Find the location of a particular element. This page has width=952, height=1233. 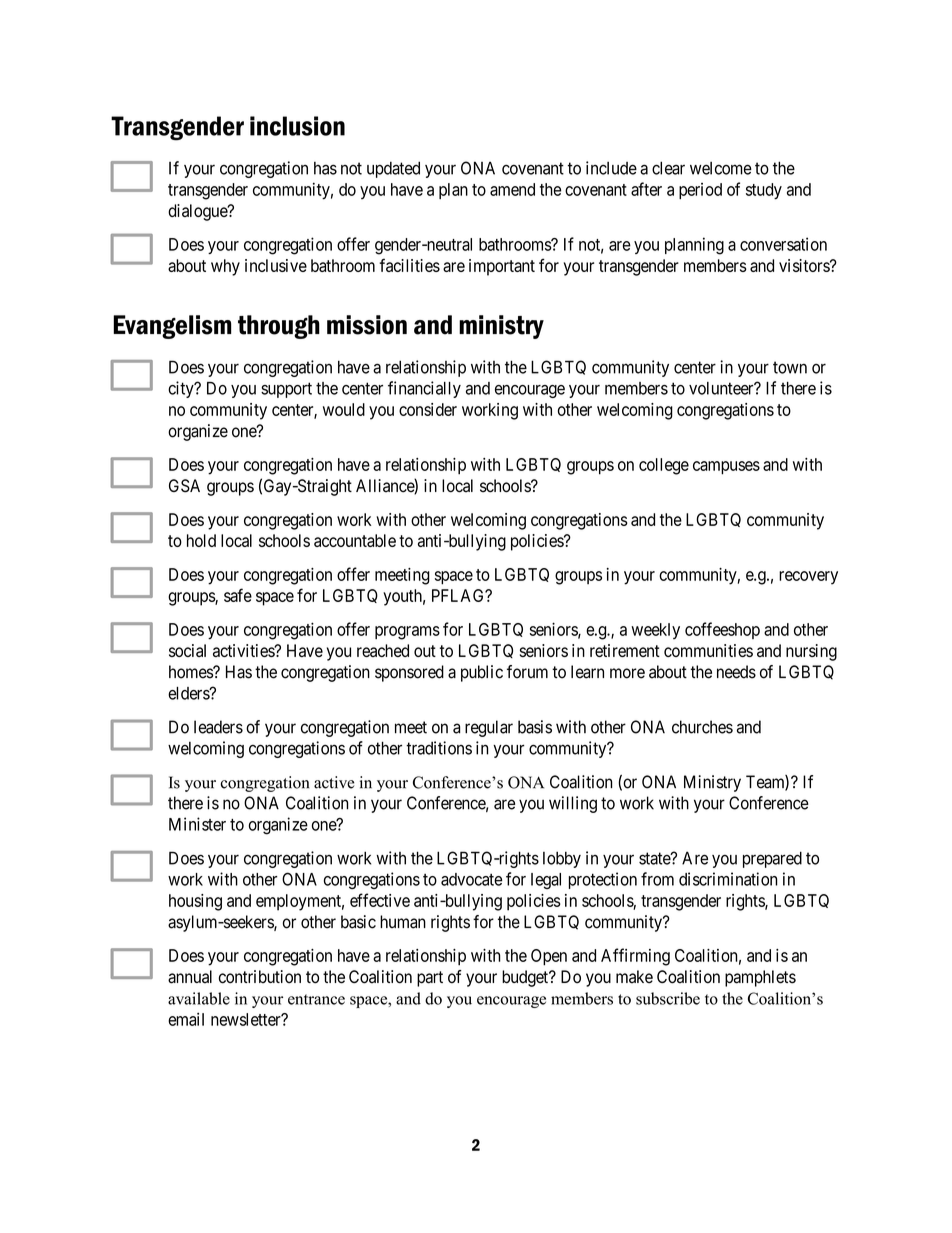

support is located at coordinates (286, 390).
